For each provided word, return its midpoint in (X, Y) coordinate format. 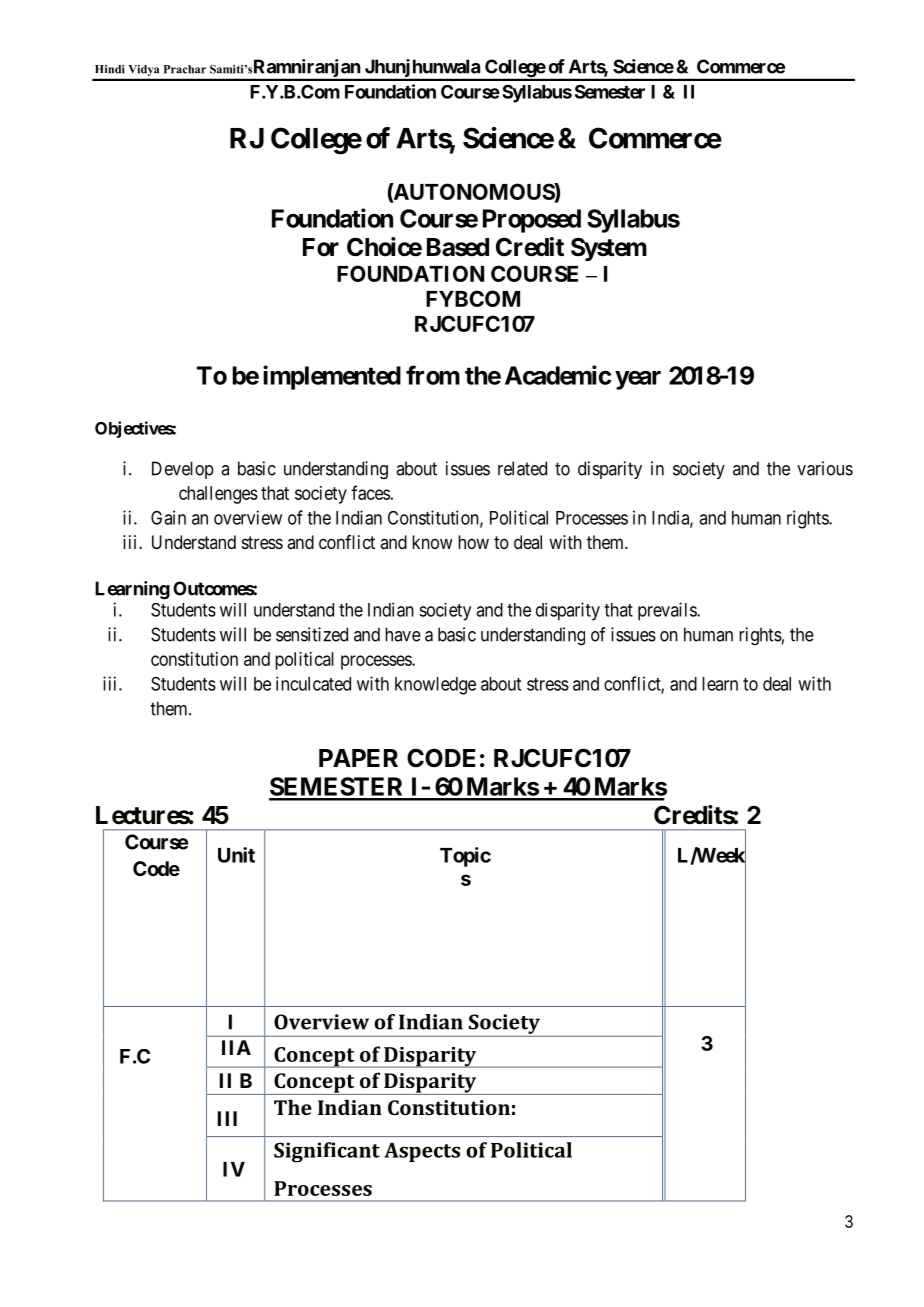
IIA (236, 1047)
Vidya (144, 70)
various (825, 468)
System (609, 249)
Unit (236, 855)
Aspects (422, 1152)
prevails (668, 611)
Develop (183, 470)
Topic (465, 857)
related (522, 468)
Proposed (532, 221)
